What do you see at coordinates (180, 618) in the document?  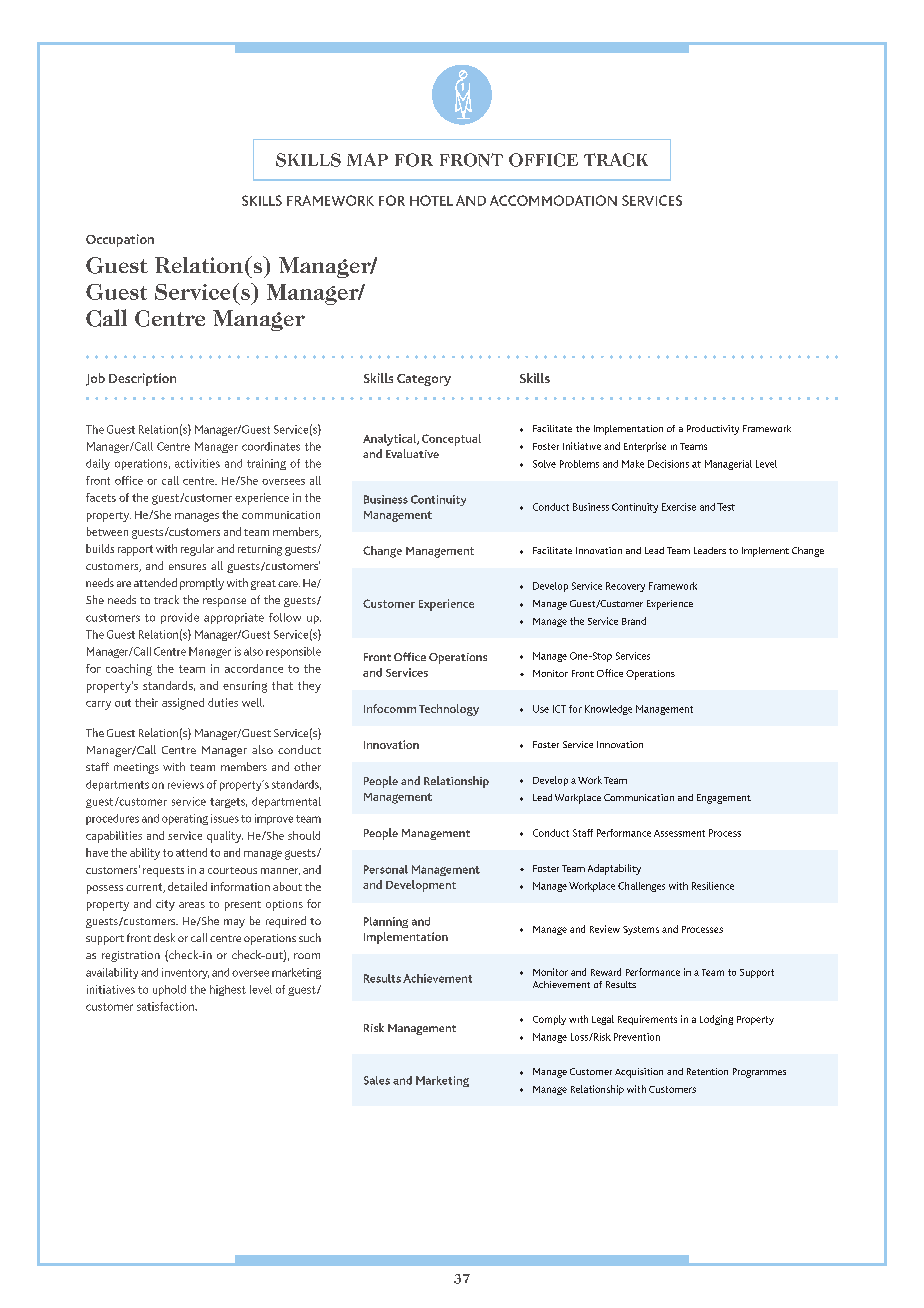 I see `provide` at bounding box center [180, 618].
